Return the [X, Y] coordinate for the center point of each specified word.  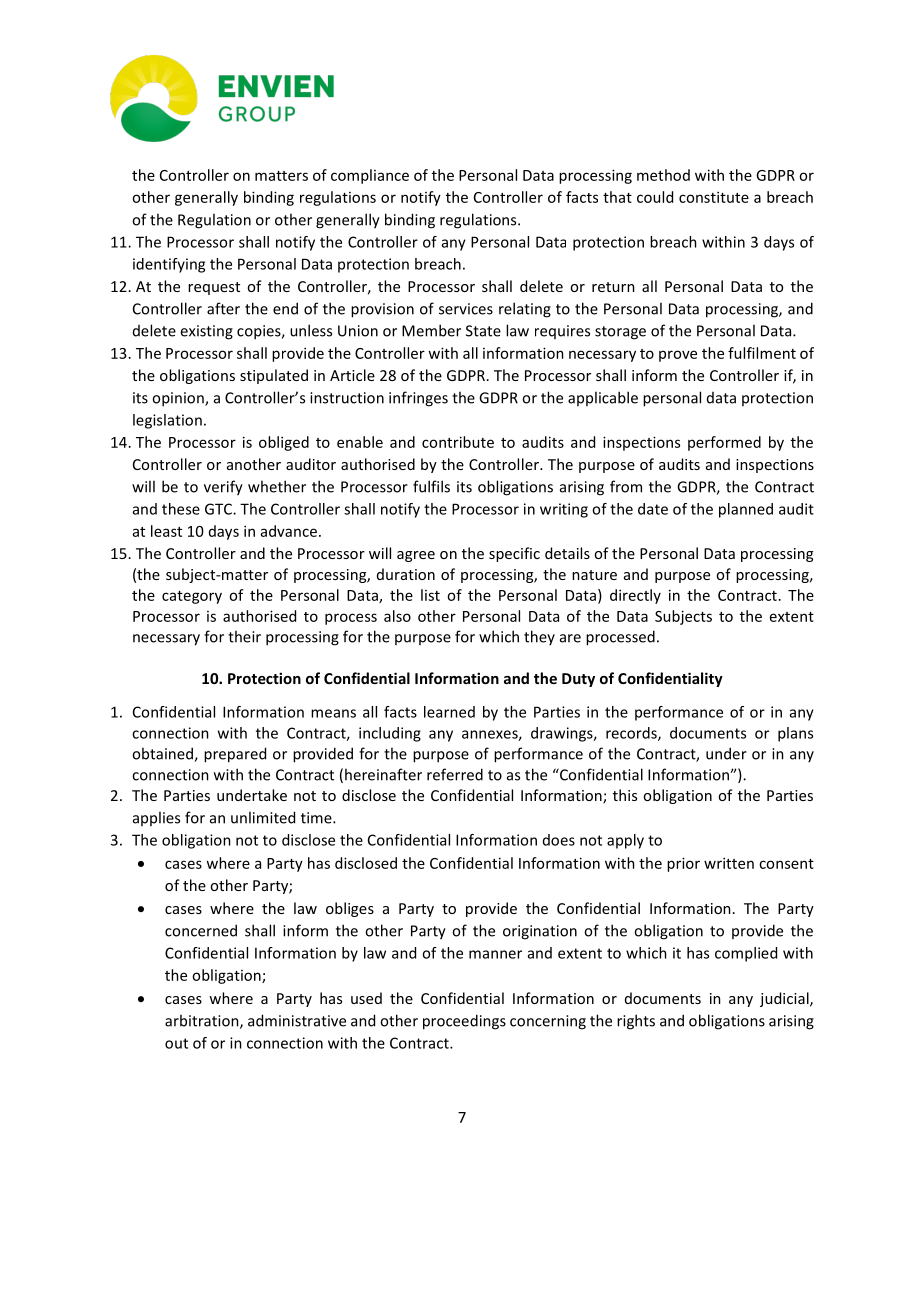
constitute [714, 197]
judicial [785, 999]
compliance [370, 176]
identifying [169, 265]
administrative [297, 1020]
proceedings [464, 1022]
